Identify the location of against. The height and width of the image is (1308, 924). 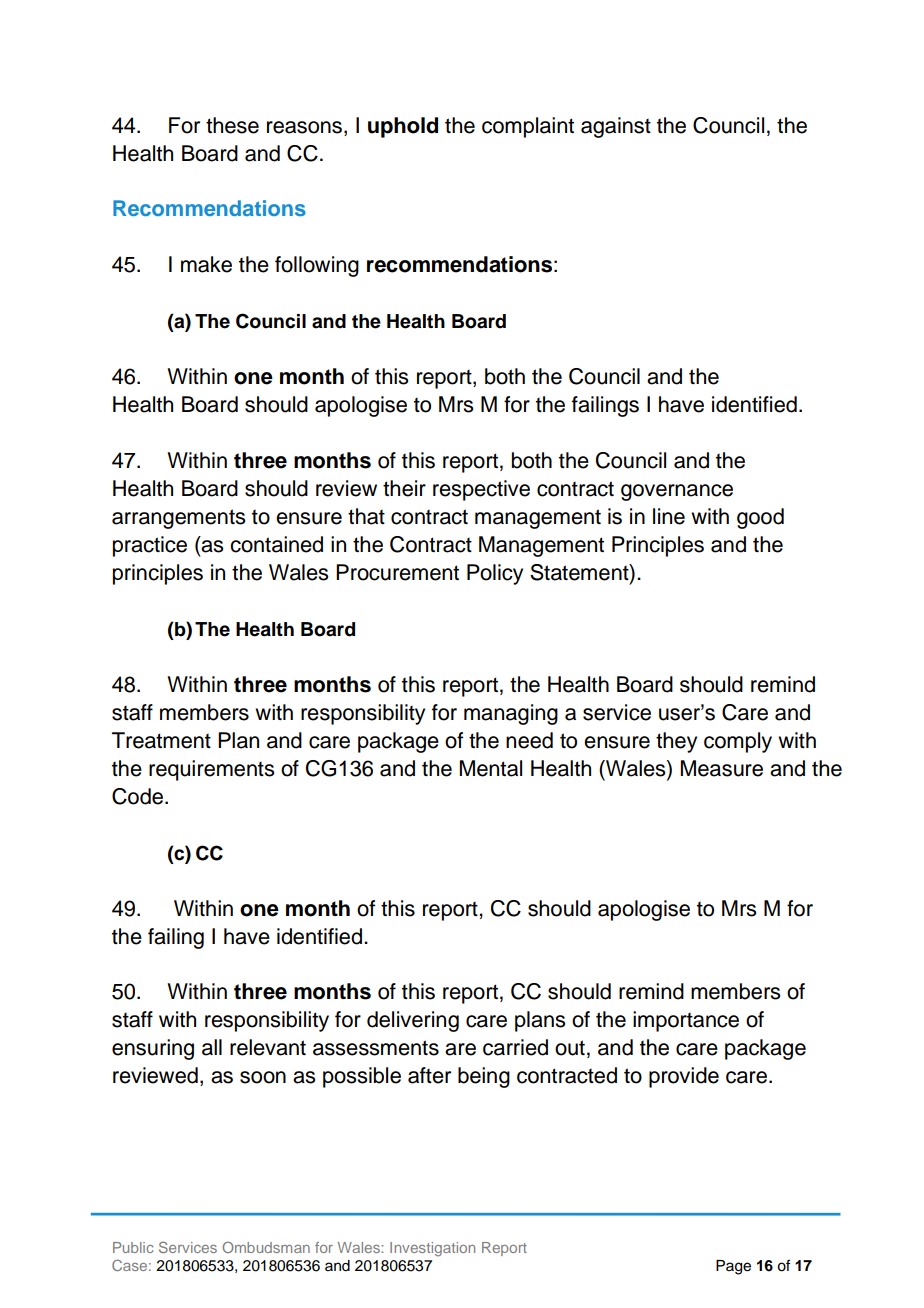
(616, 127).
